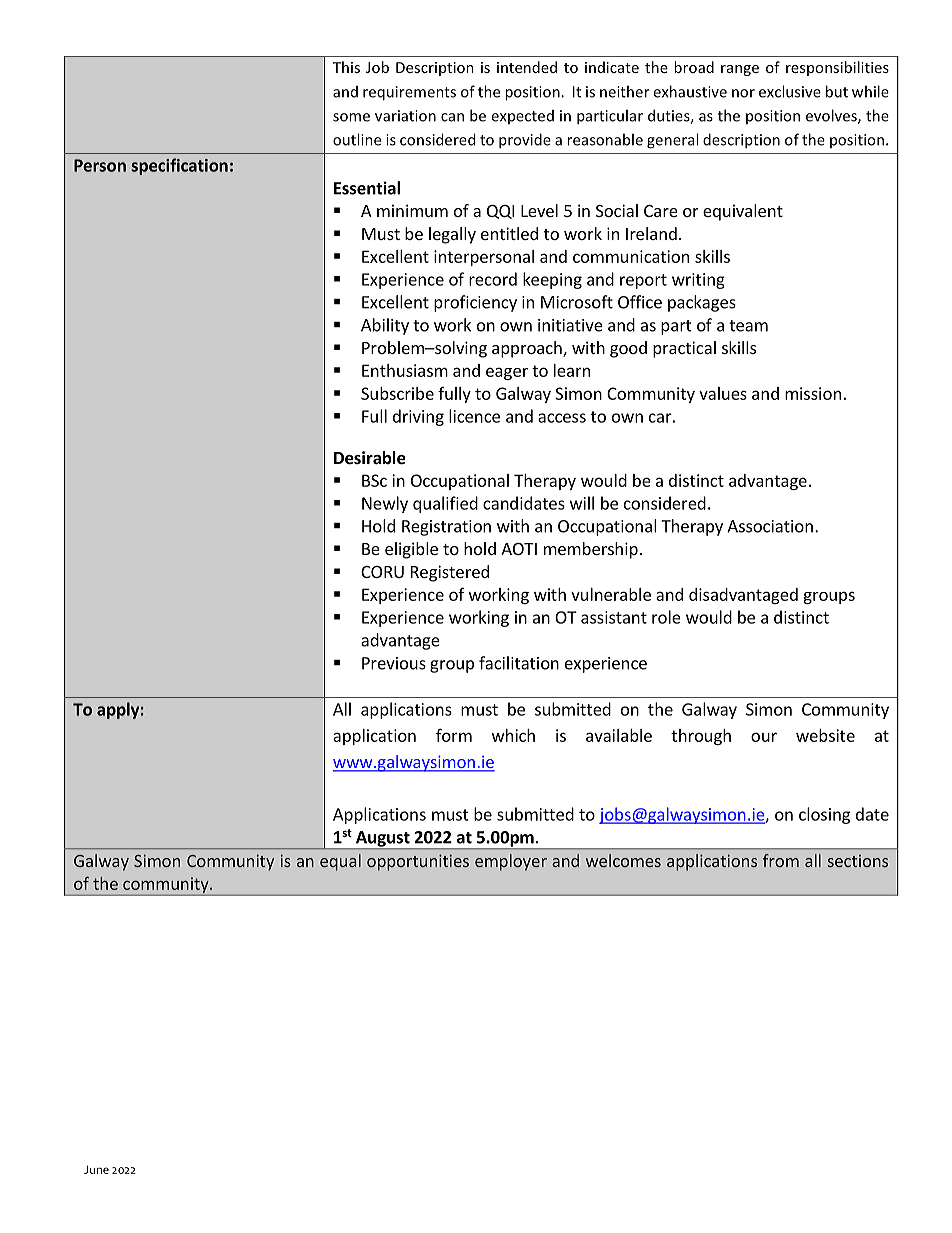 This image has width=952, height=1233. I want to click on expected, so click(522, 117).
